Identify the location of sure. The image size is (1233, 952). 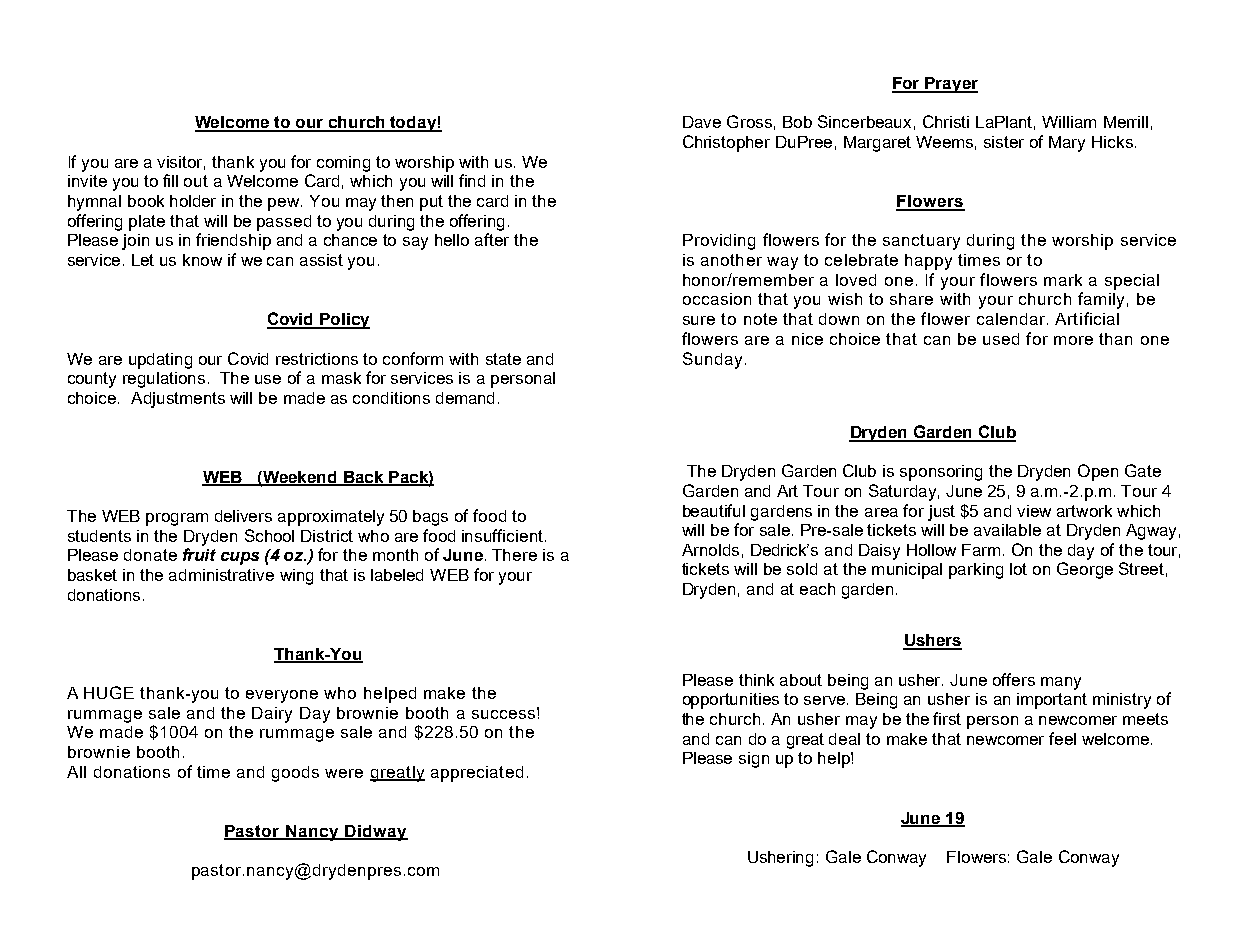
(699, 320).
